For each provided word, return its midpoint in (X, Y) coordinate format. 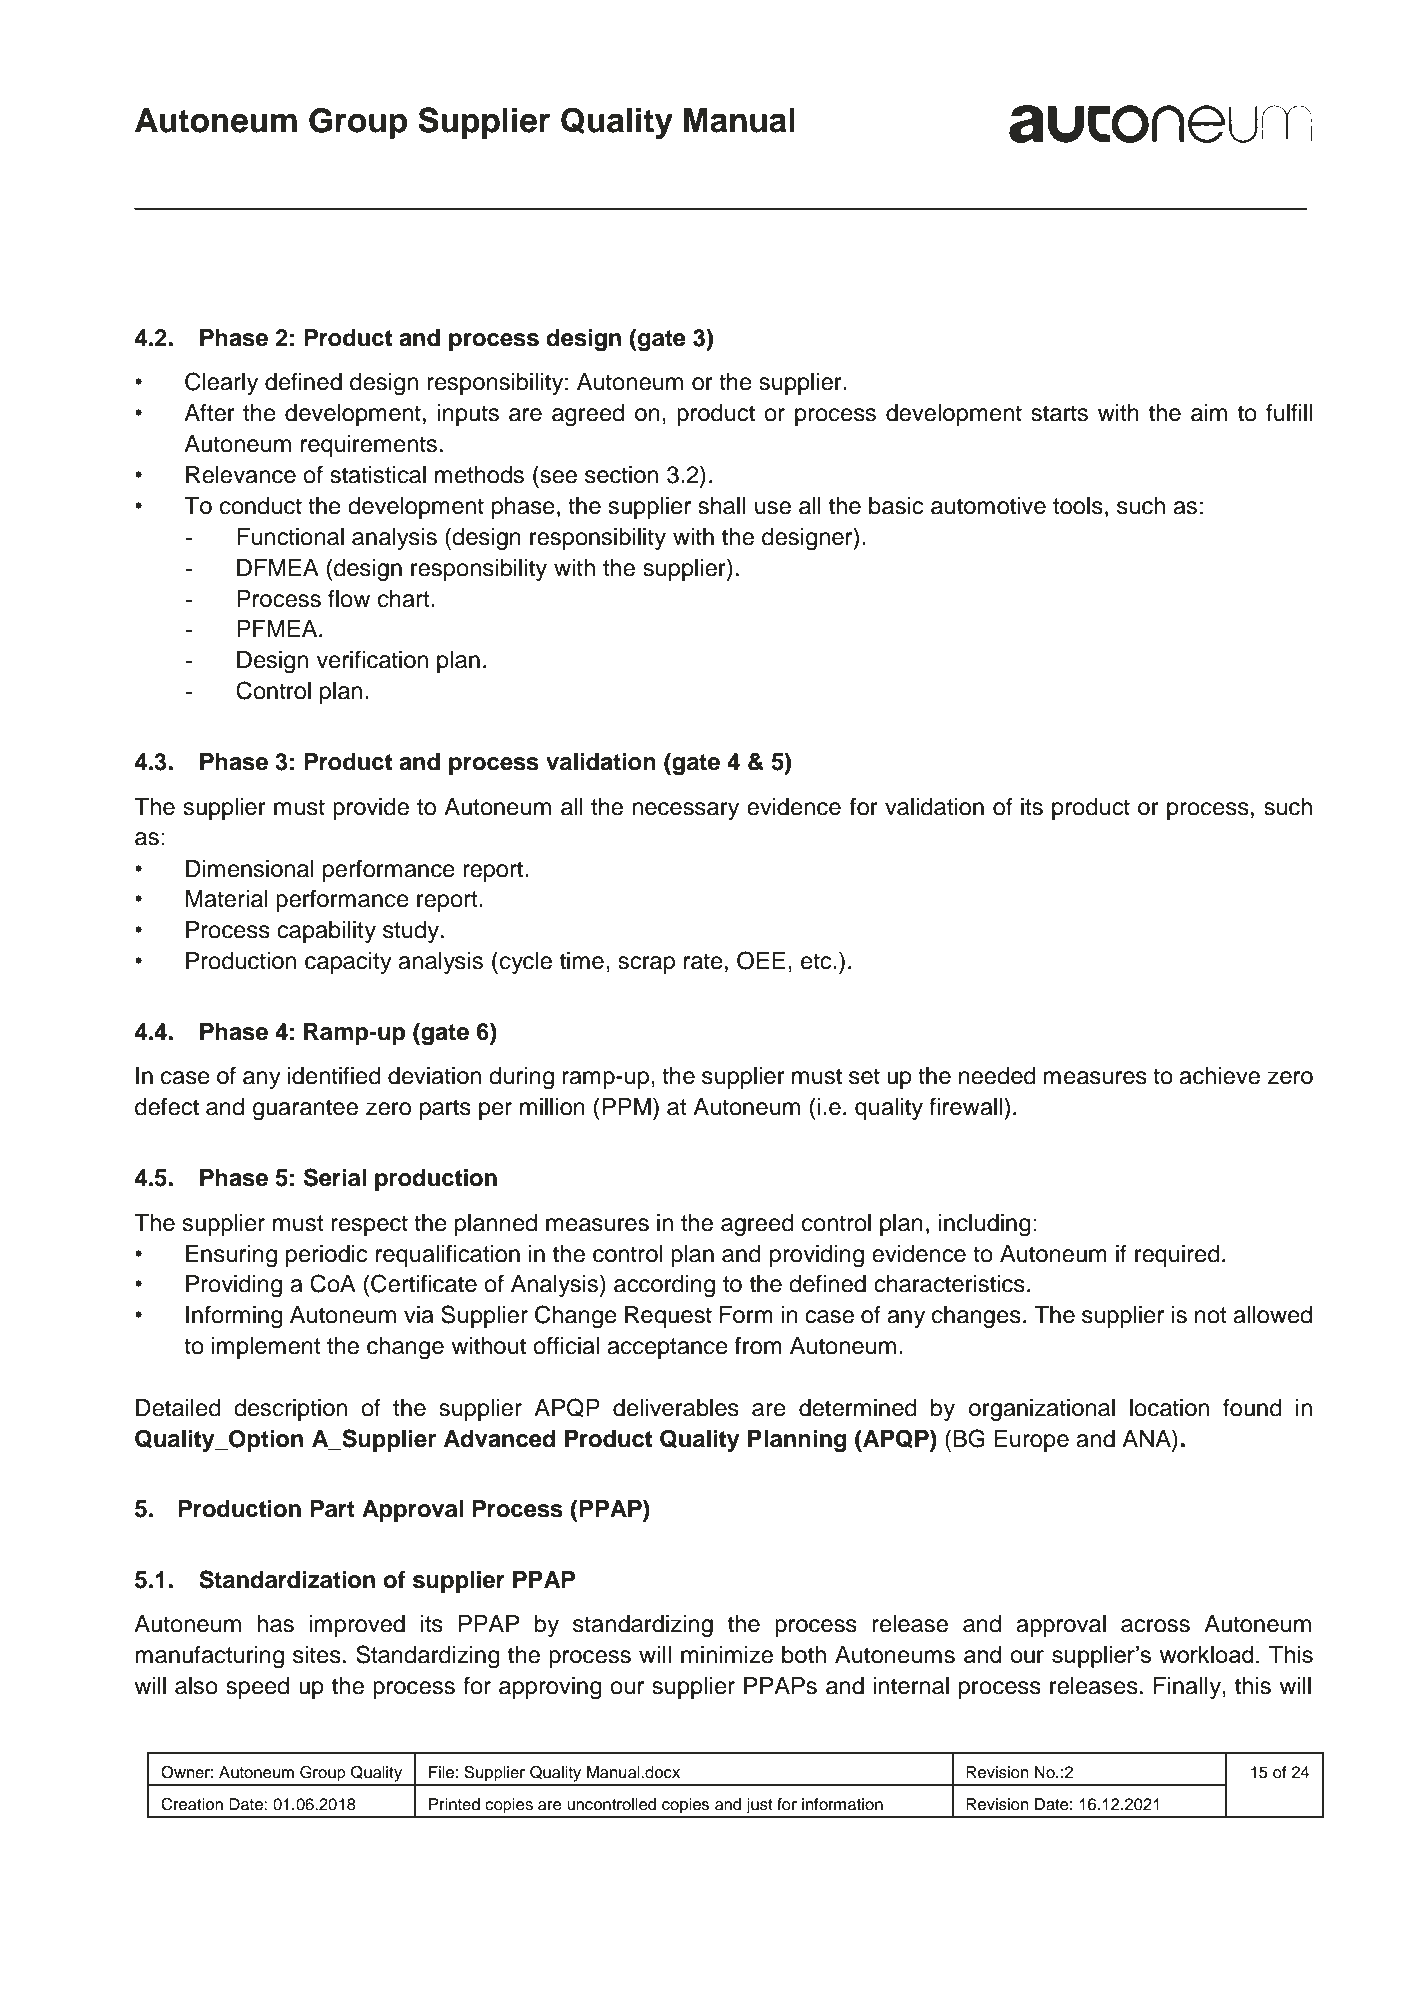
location (1169, 1408)
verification (372, 659)
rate (703, 961)
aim (1209, 413)
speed (257, 1688)
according (664, 1286)
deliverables (676, 1408)
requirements (369, 446)
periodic (326, 1256)
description (290, 1410)
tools (1078, 506)
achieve (1219, 1076)
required (1177, 1256)
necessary (685, 811)
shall (721, 506)
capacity (348, 963)
